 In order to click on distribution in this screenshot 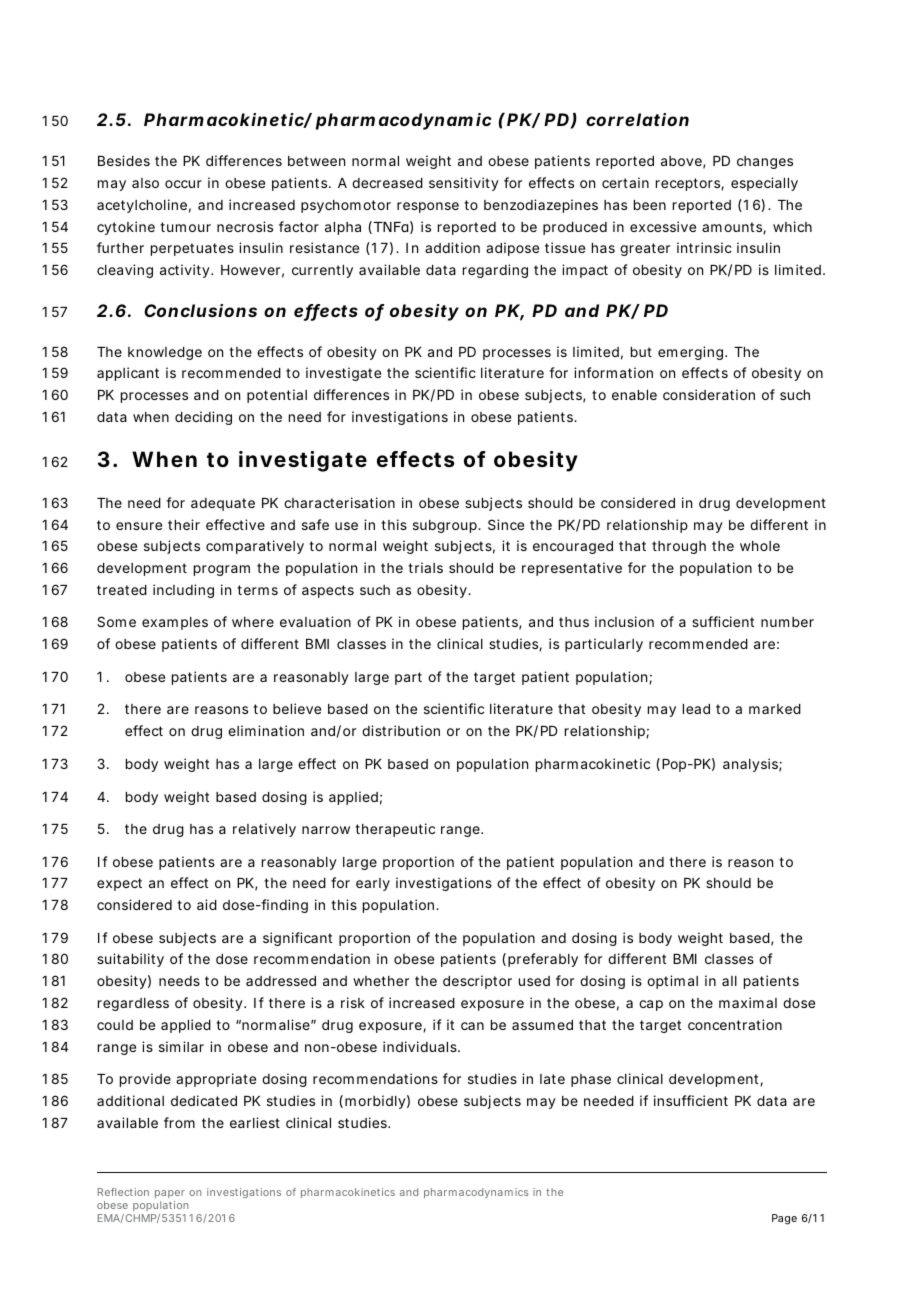, I will do `click(401, 730)`.
